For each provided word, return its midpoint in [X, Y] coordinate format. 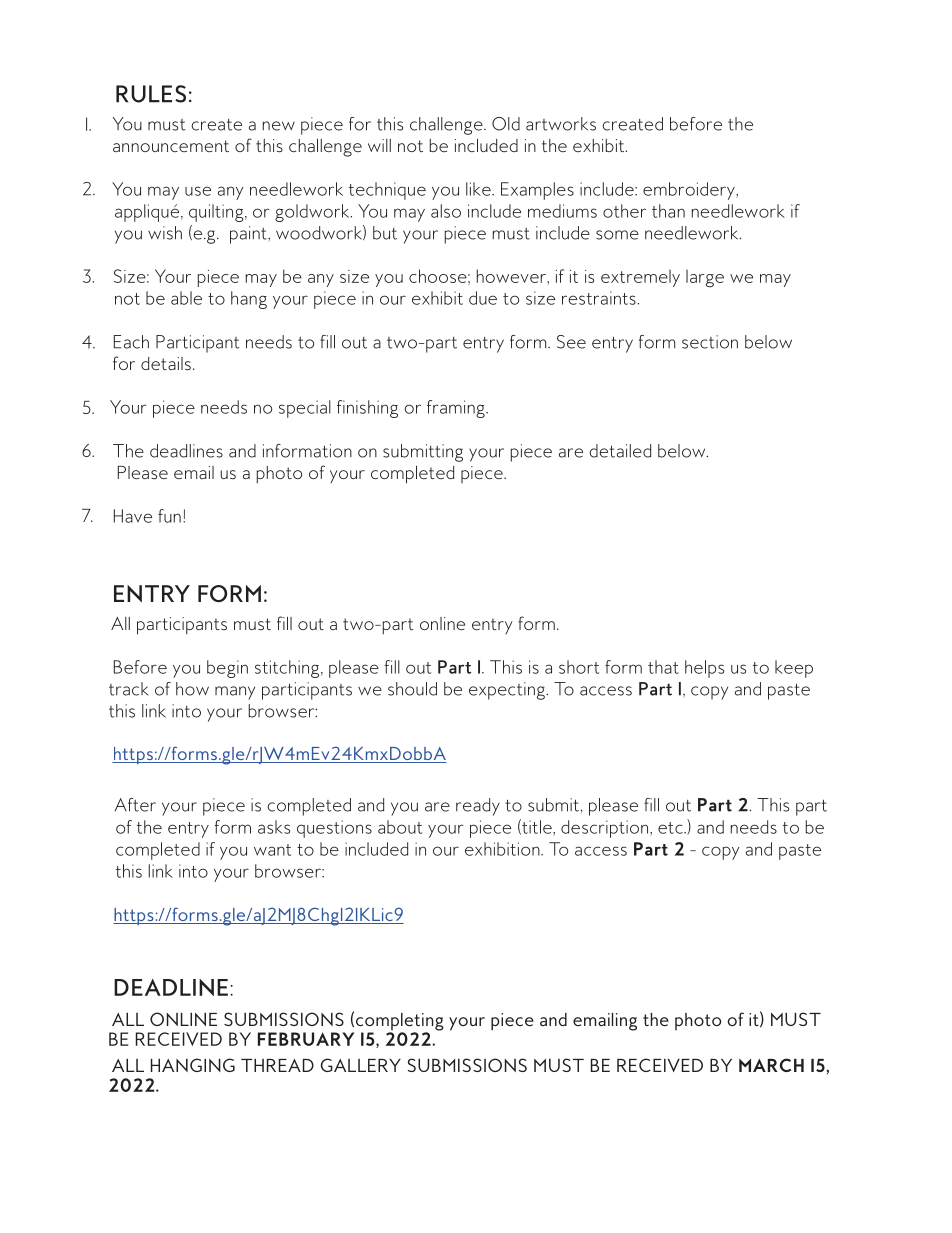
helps [704, 669]
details [166, 363]
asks [274, 827]
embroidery [690, 191]
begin [227, 669]
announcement [171, 146]
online [442, 623]
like [479, 189]
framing [457, 409]
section [710, 342]
